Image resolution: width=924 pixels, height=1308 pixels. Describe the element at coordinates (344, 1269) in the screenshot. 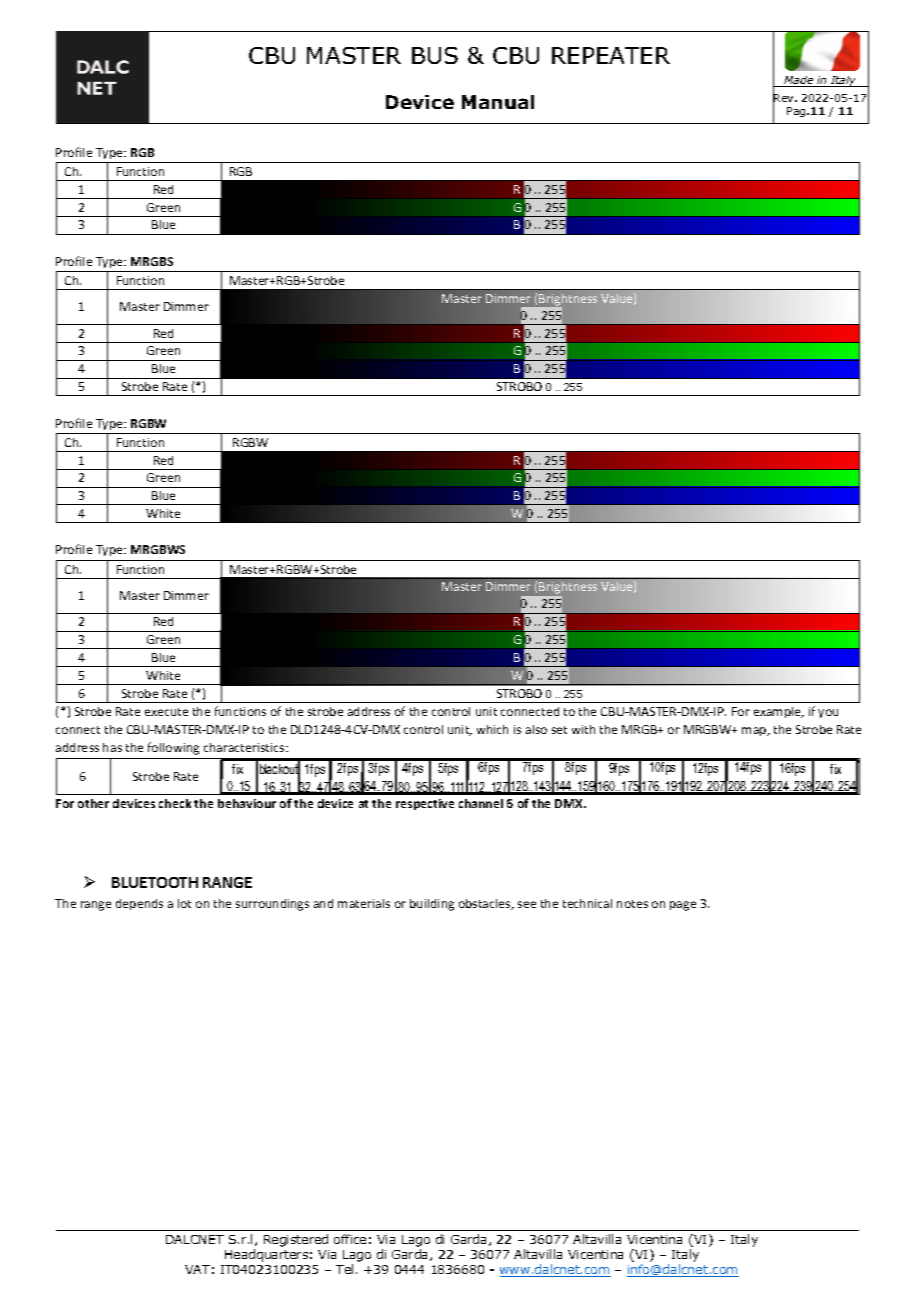

I see `Tel` at that location.
